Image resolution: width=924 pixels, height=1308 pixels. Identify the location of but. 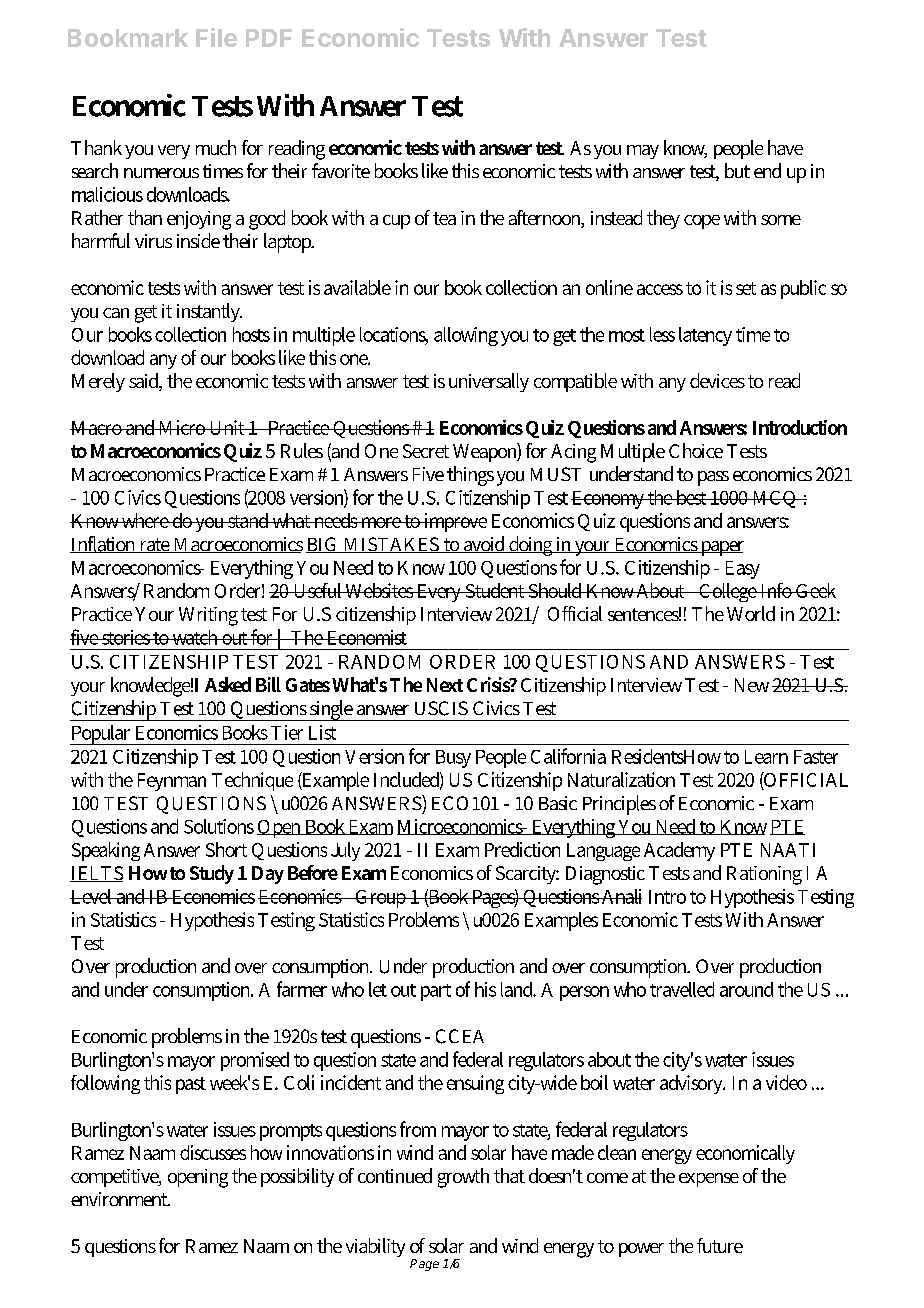
(737, 170).
